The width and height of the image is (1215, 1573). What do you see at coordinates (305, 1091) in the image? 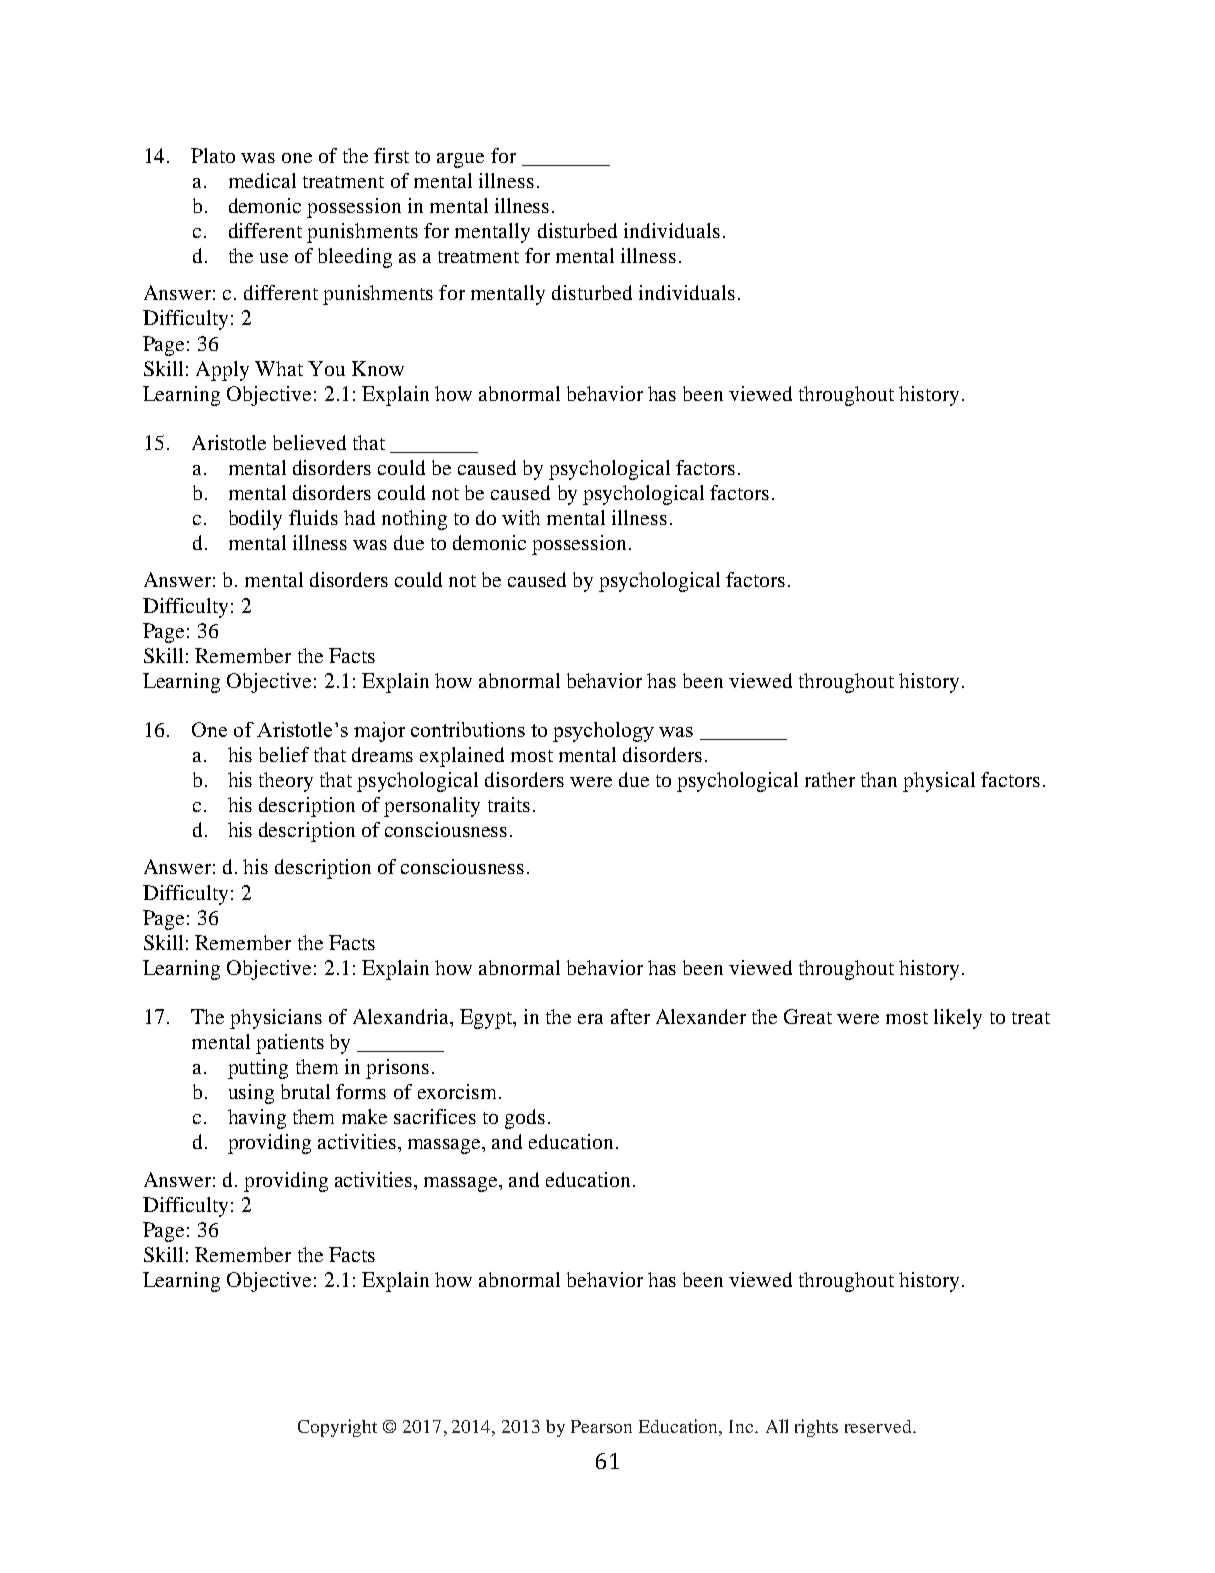
I see `brutal` at bounding box center [305, 1091].
